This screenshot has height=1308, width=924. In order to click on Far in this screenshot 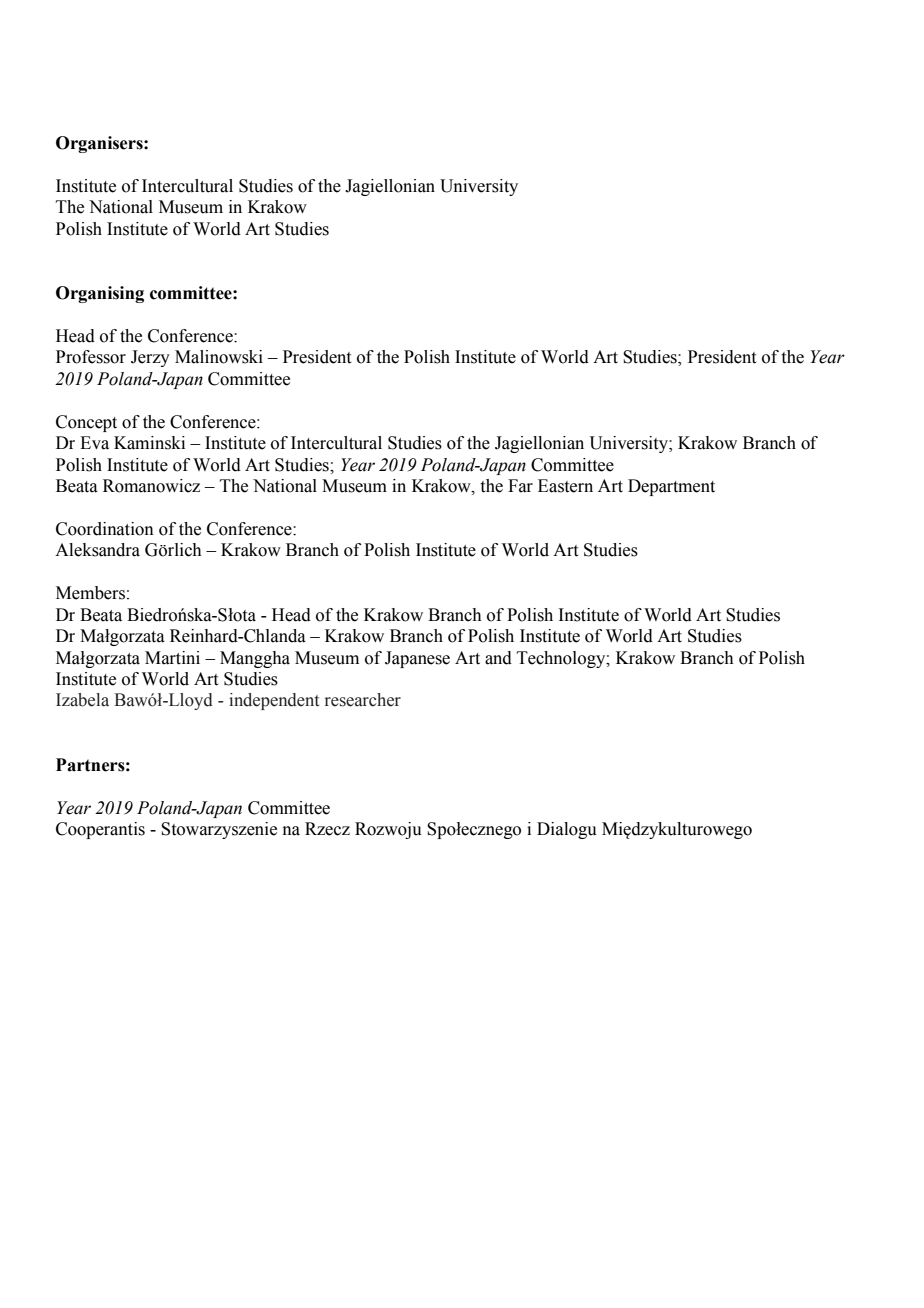, I will do `click(520, 486)`.
